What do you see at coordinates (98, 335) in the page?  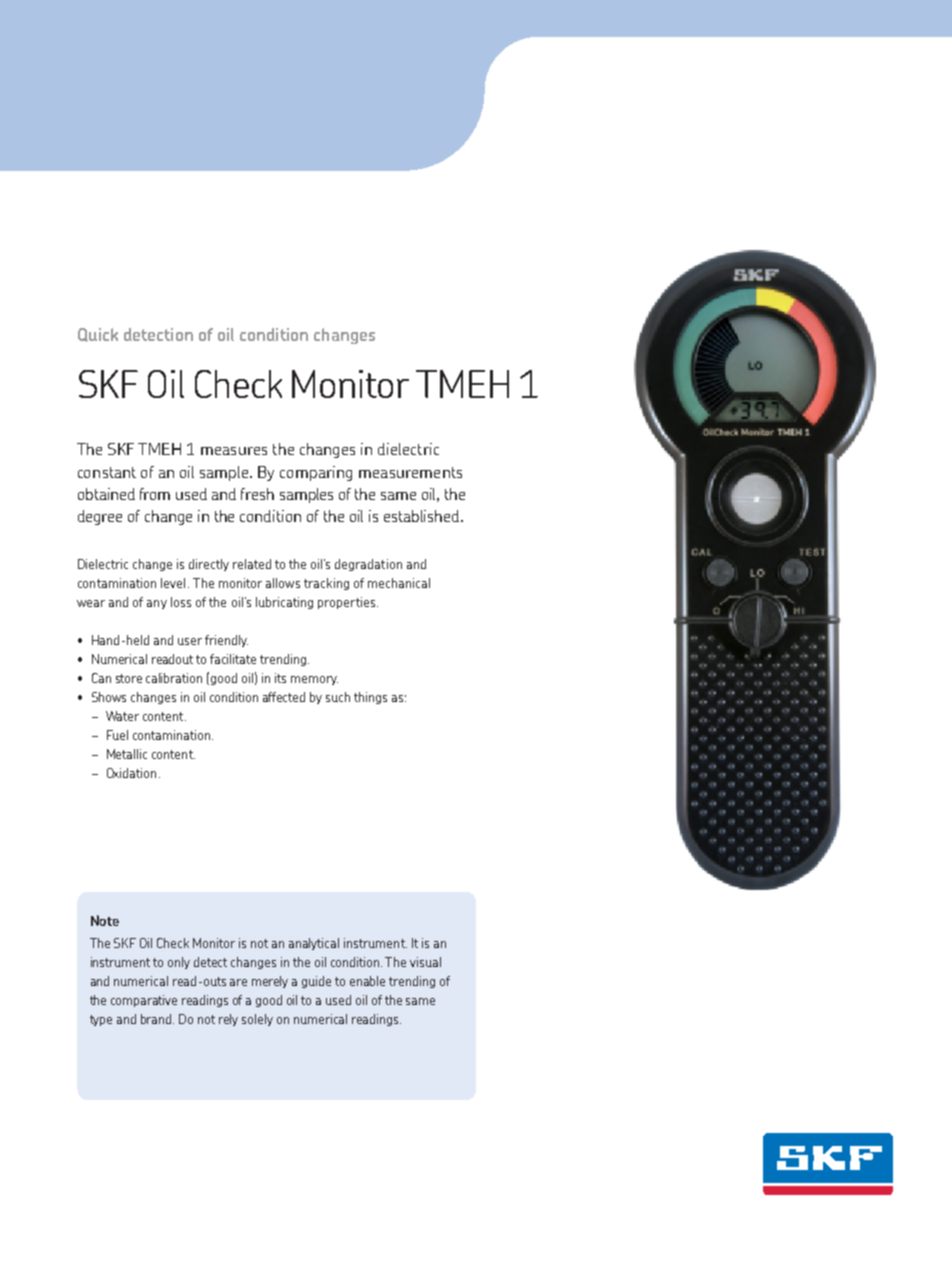 I see `Quick` at bounding box center [98, 335].
